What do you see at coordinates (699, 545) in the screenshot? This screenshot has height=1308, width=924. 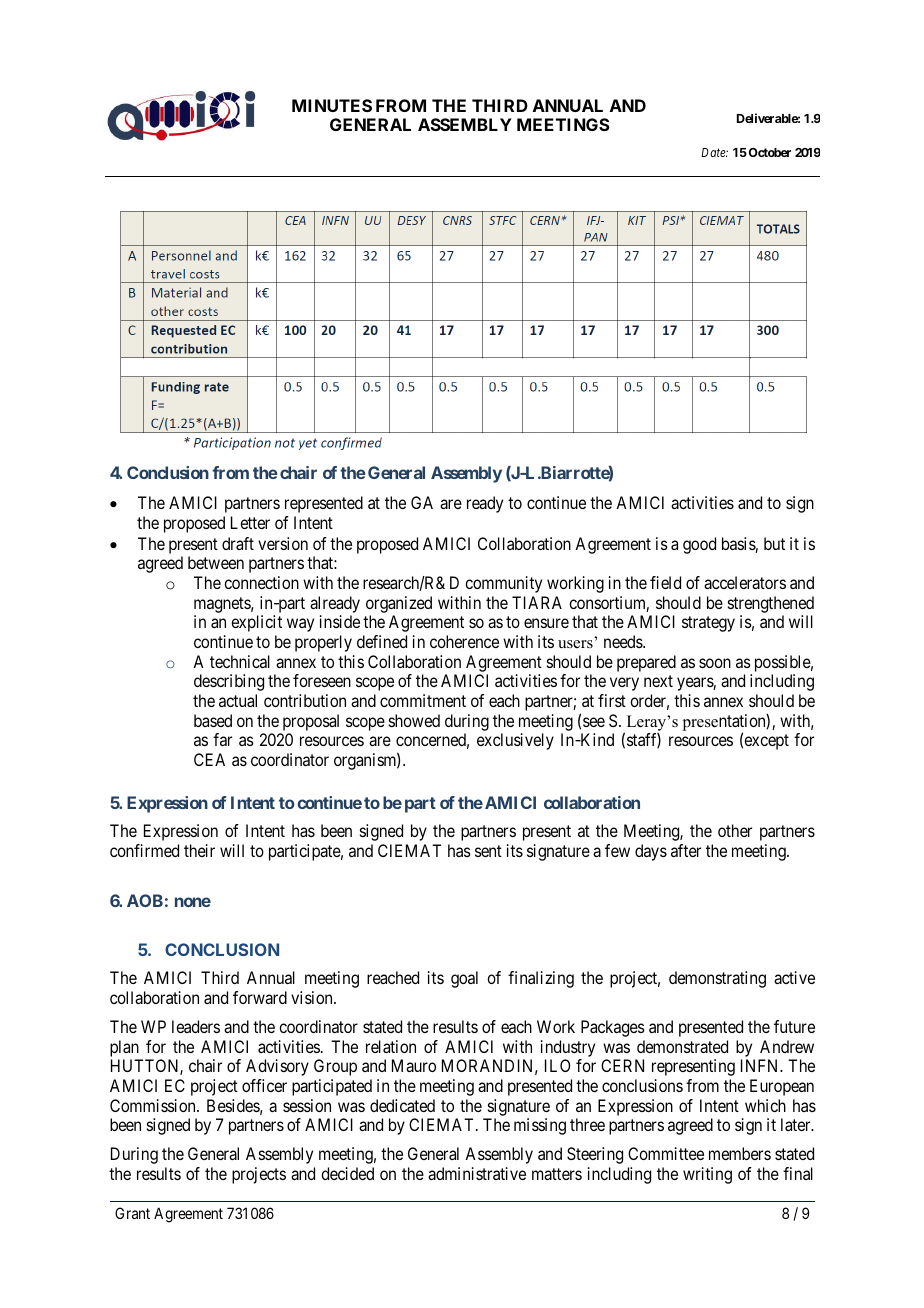 I see `good` at bounding box center [699, 545].
